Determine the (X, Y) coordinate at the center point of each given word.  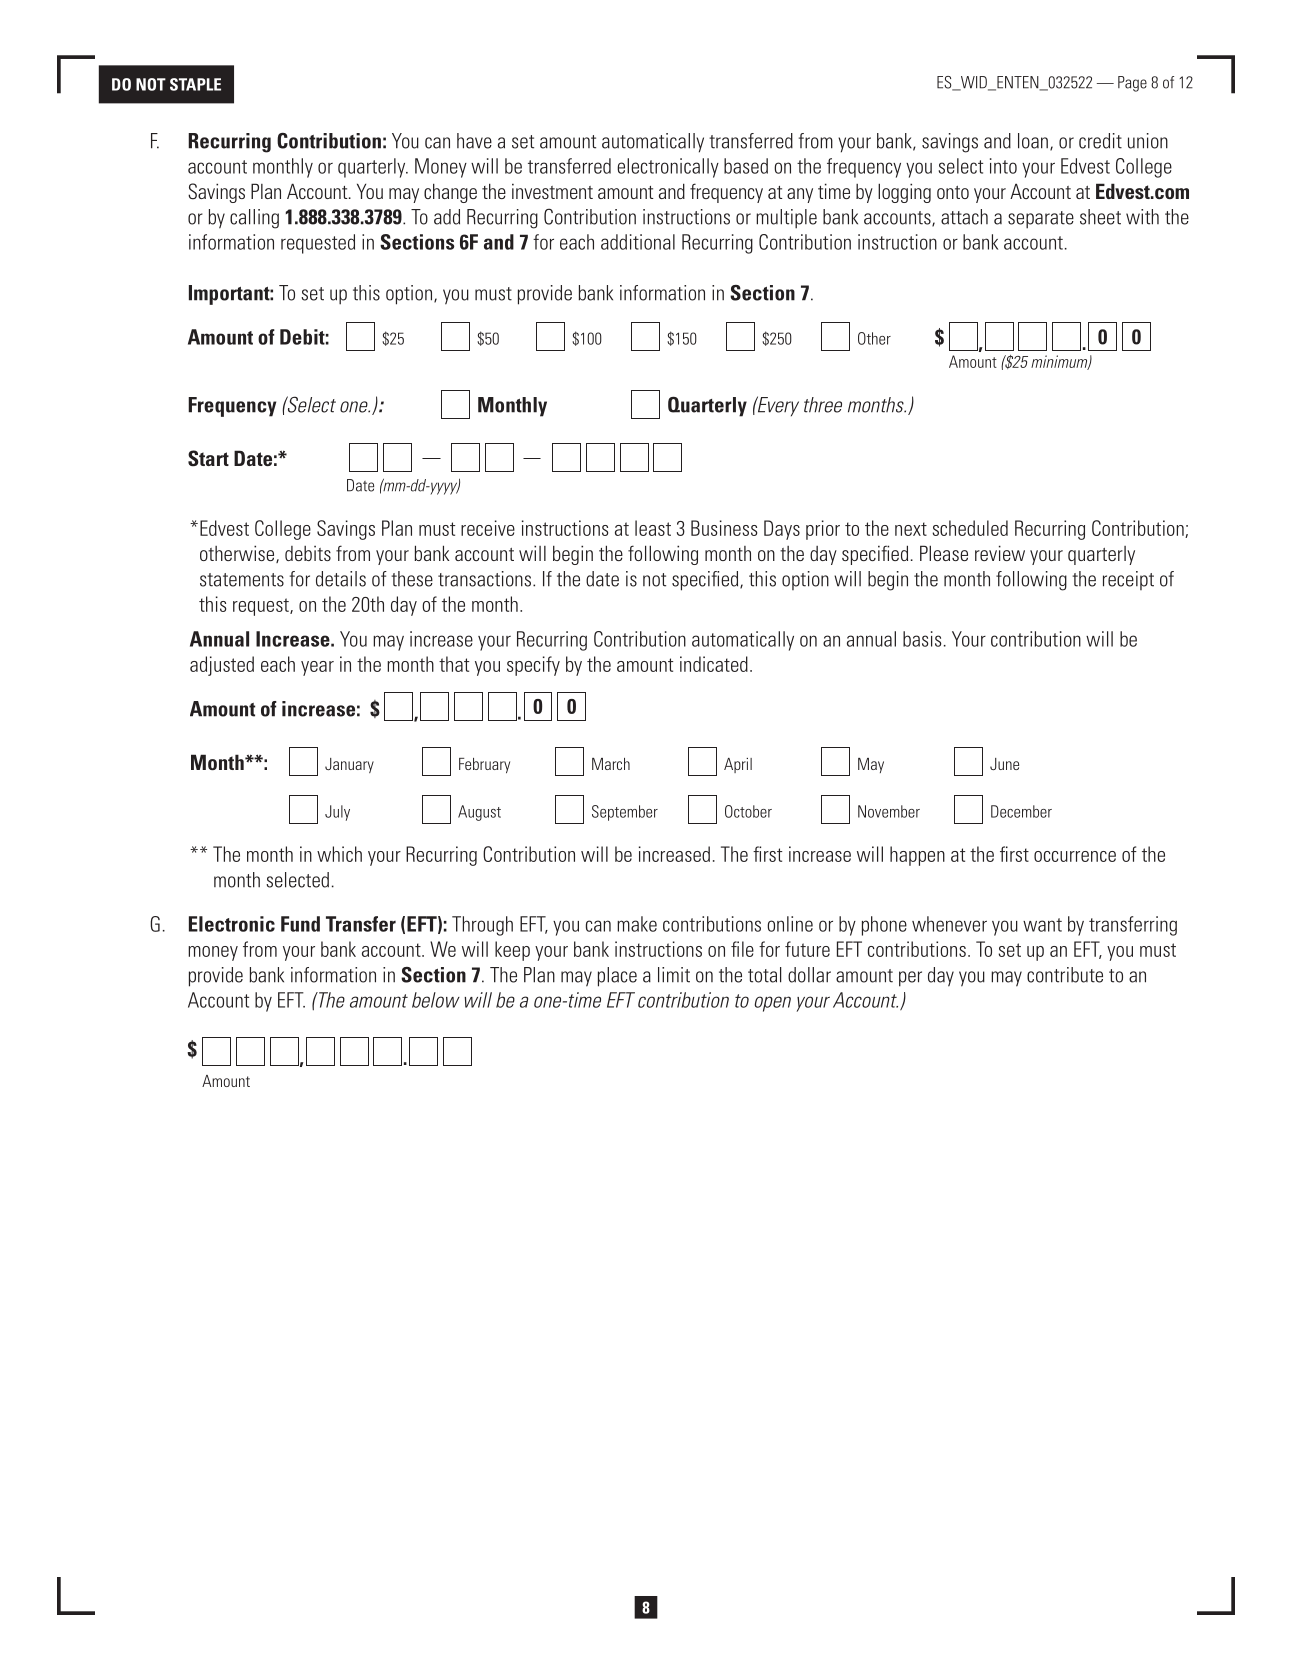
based (746, 166)
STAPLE (195, 84)
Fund (300, 924)
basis (922, 639)
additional (638, 242)
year (317, 668)
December (1021, 811)
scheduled (970, 528)
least (653, 528)
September (625, 813)
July (337, 813)
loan (1033, 141)
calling (254, 219)
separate (1041, 220)
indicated (714, 664)
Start (208, 458)
